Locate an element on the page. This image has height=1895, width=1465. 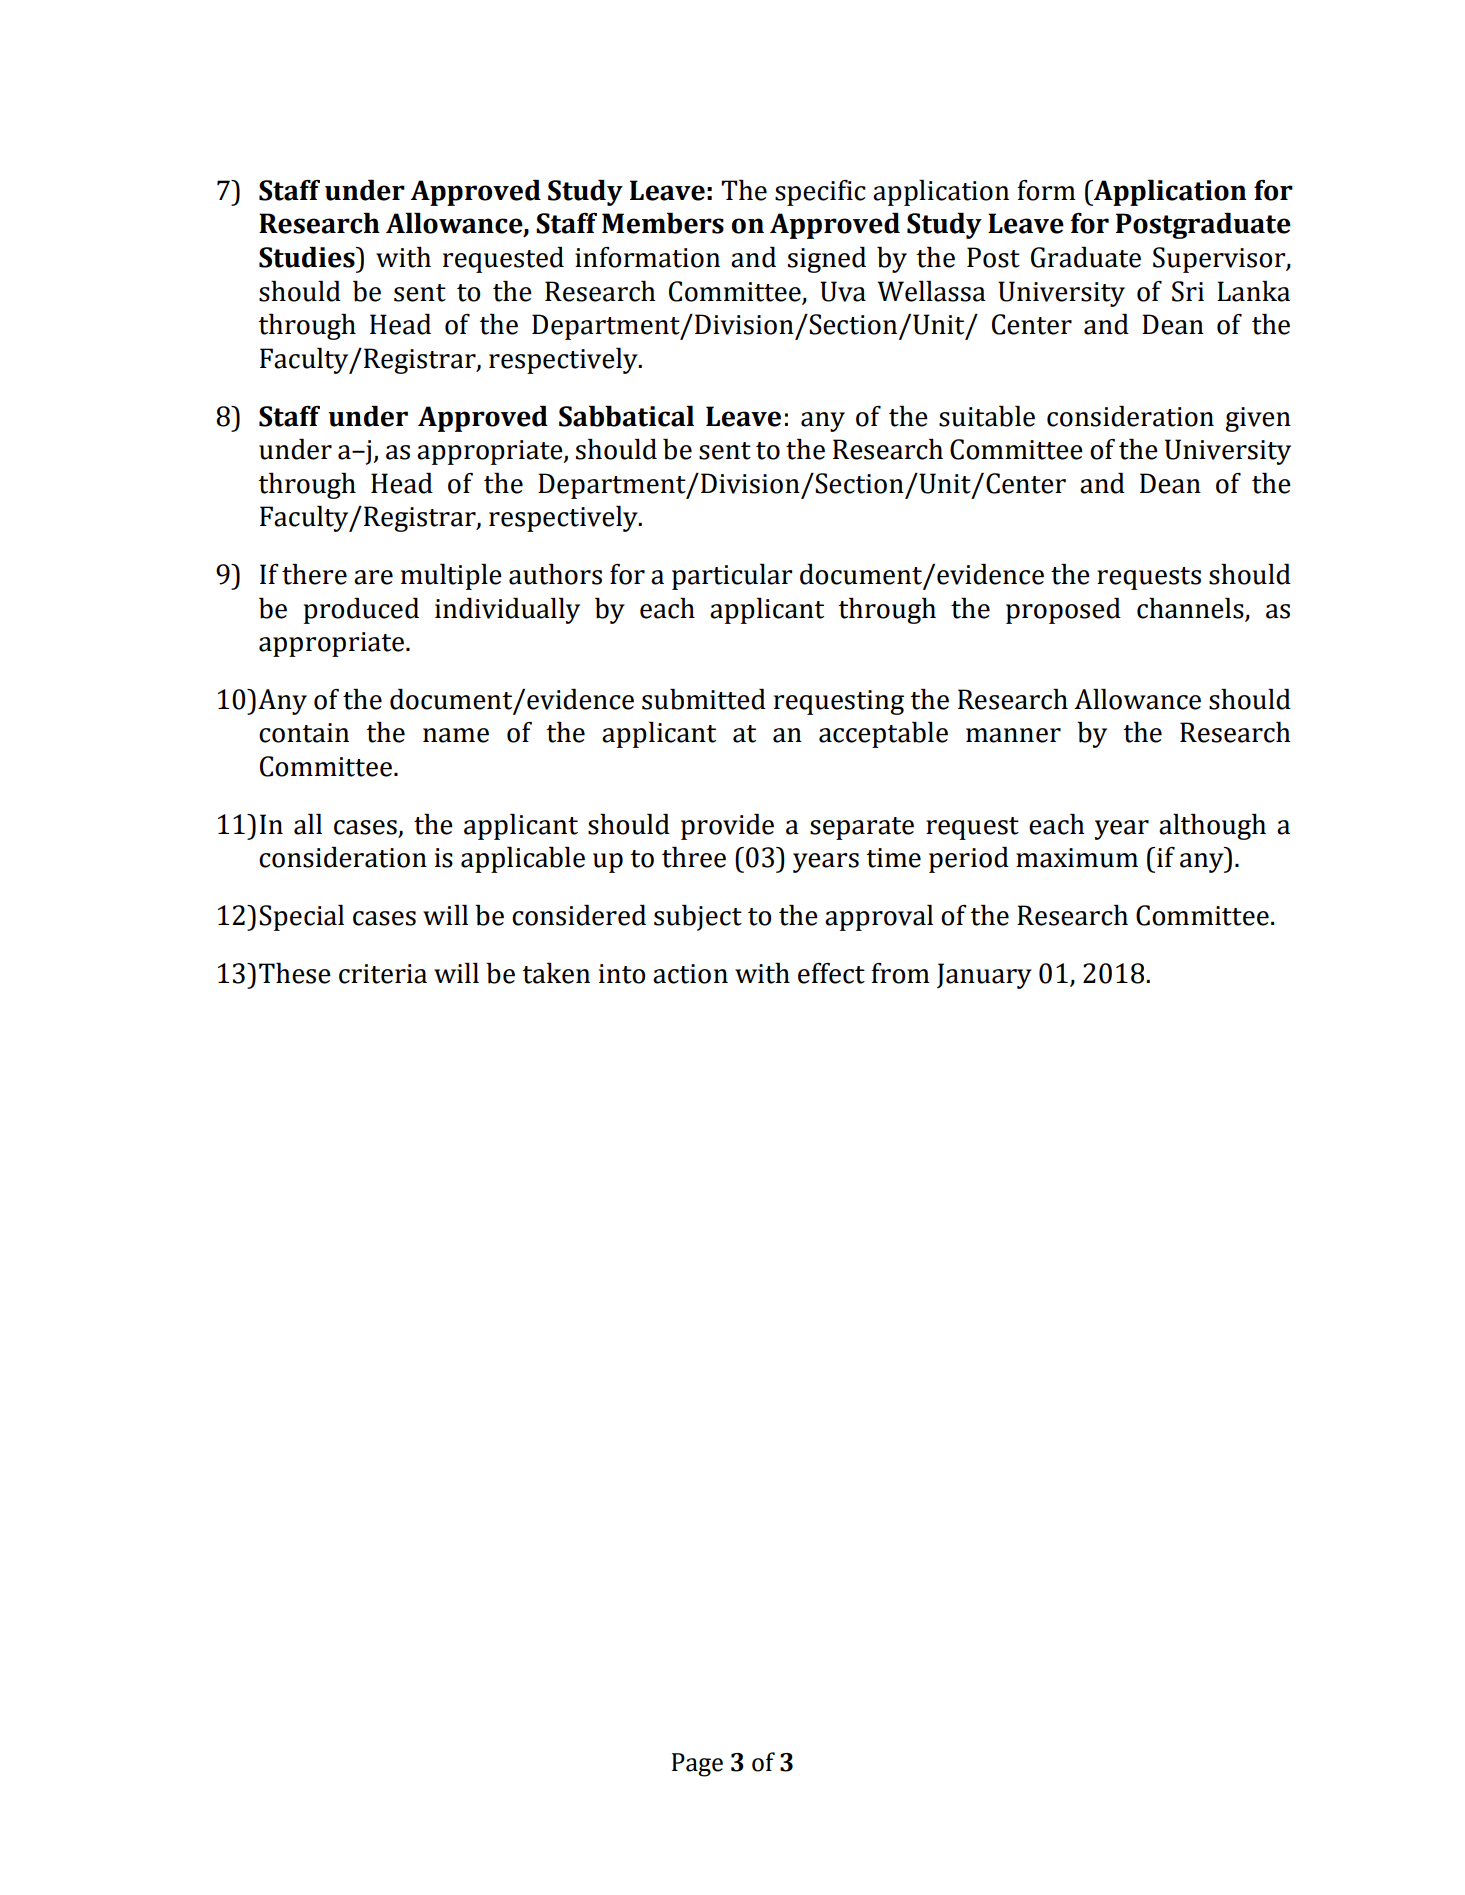
into is located at coordinates (622, 974).
